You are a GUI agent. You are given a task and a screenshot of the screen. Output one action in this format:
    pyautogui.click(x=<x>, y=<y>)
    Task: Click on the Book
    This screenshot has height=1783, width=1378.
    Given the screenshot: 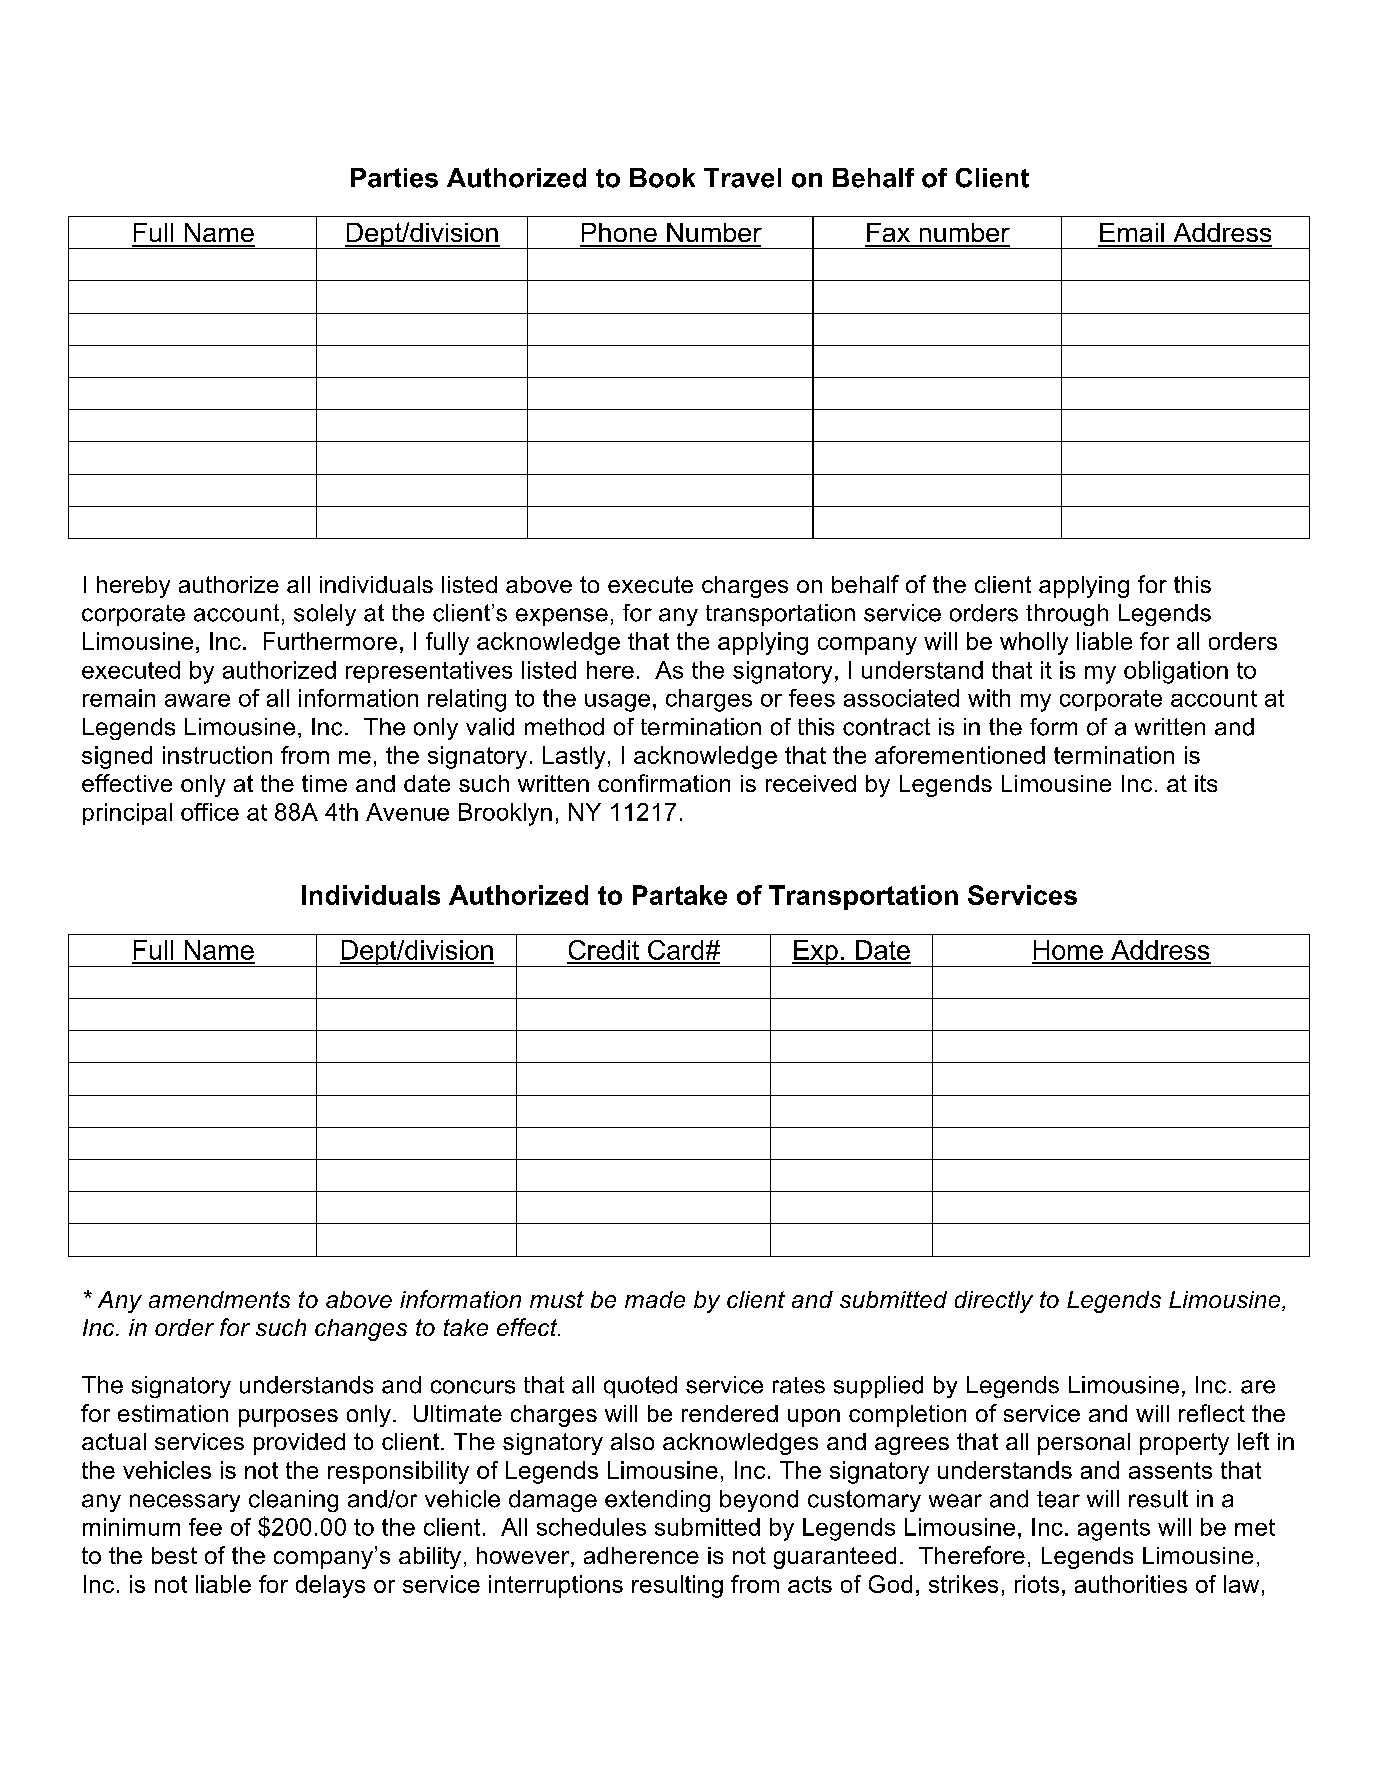 What is the action you would take?
    pyautogui.click(x=662, y=178)
